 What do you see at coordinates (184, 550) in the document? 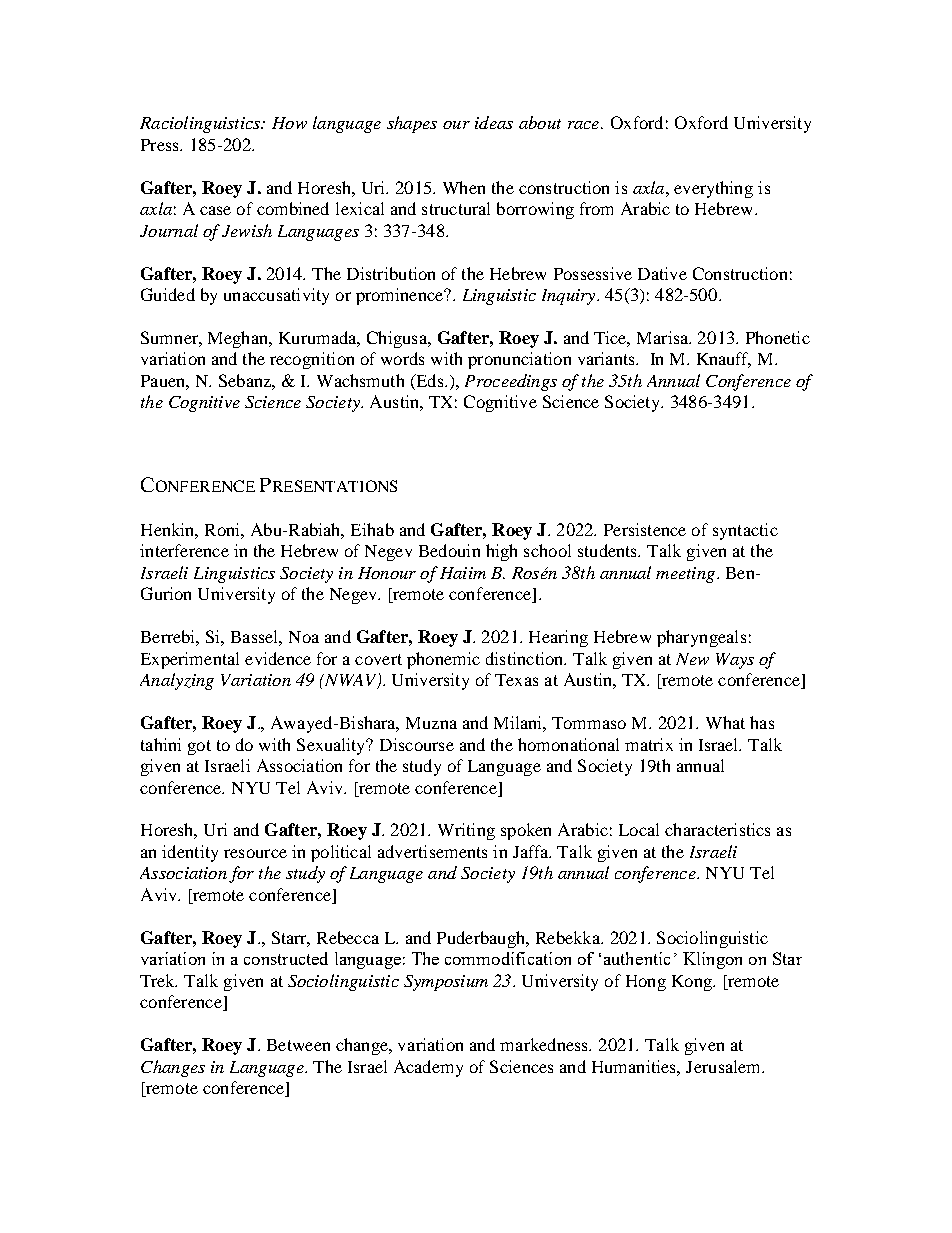
I see `interference` at bounding box center [184, 550].
